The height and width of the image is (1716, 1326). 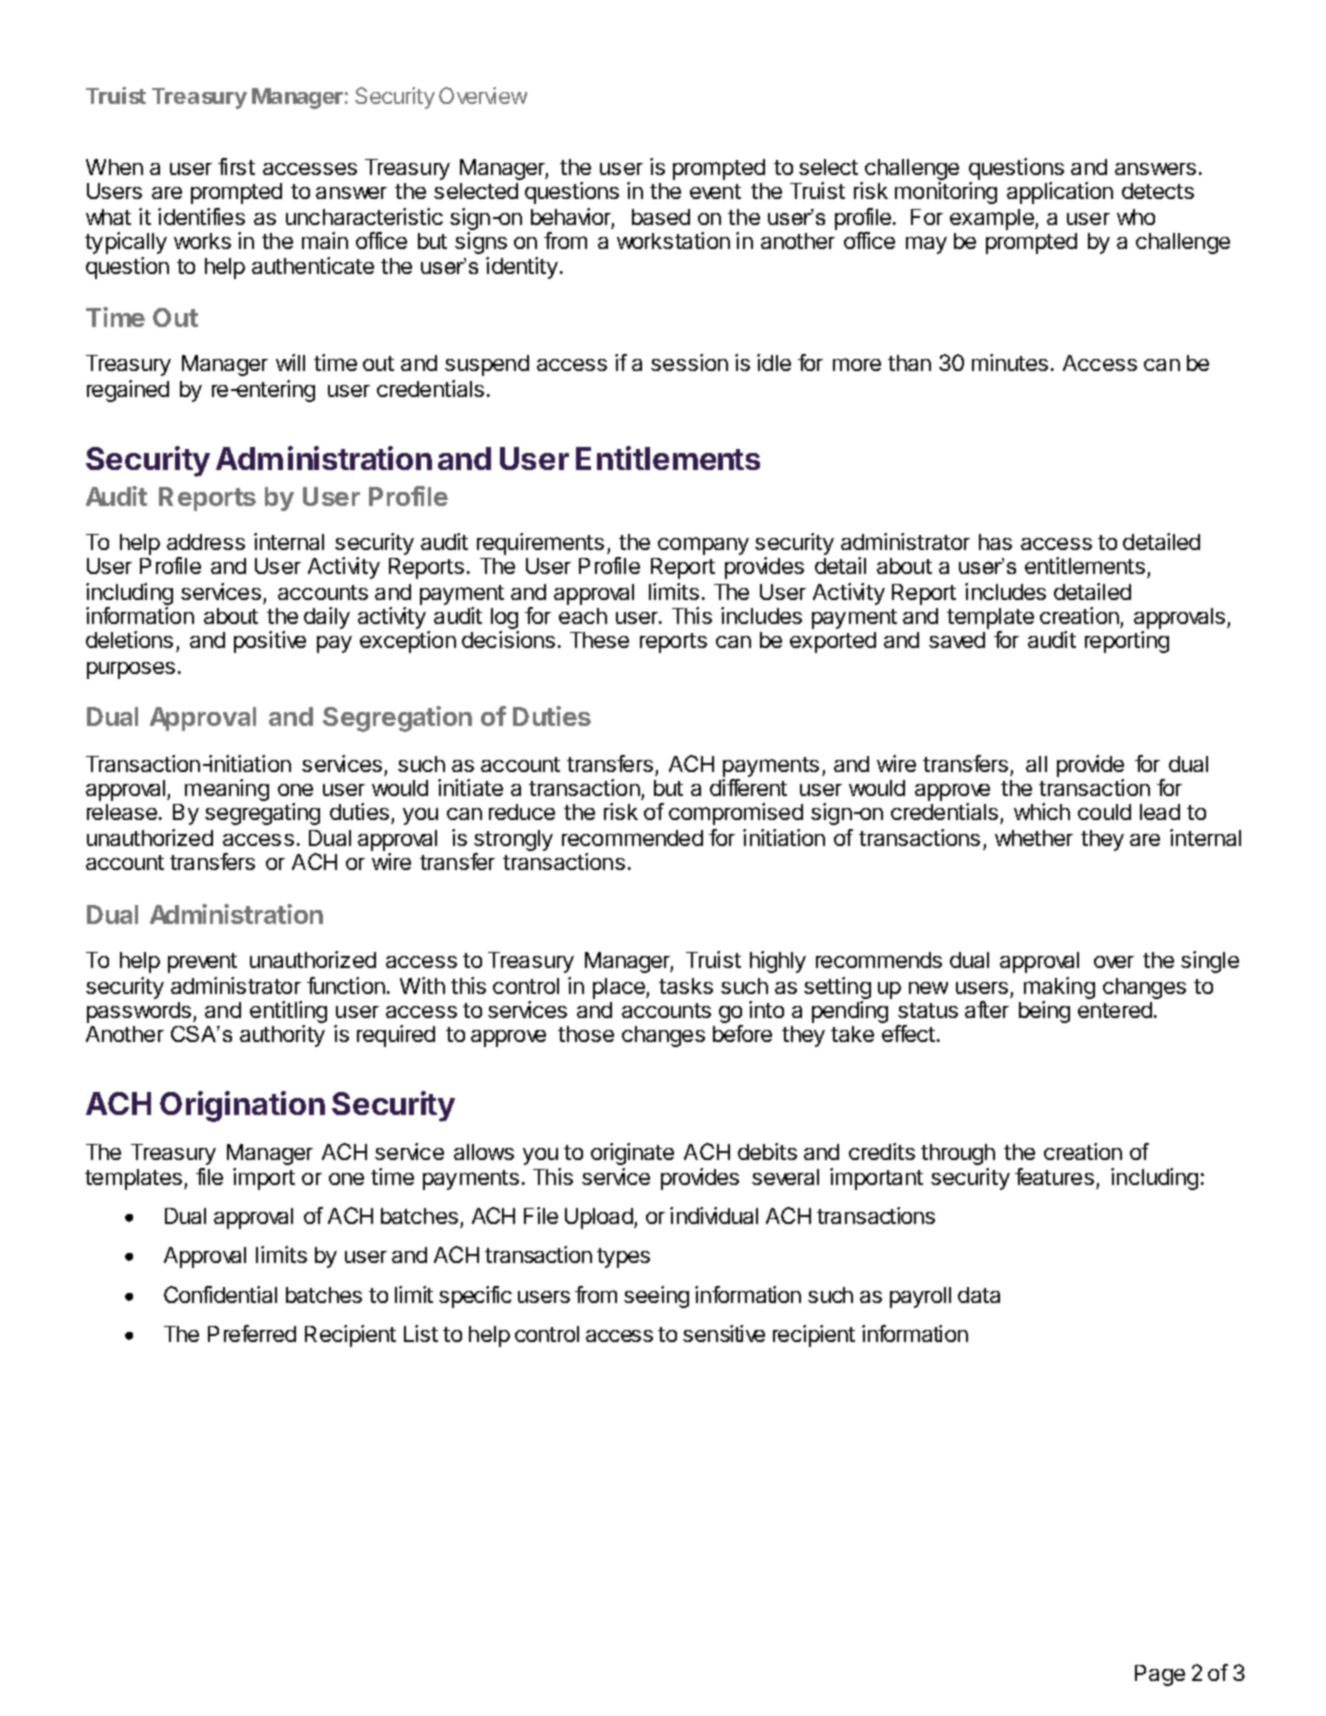 I want to click on making, so click(x=1059, y=989).
